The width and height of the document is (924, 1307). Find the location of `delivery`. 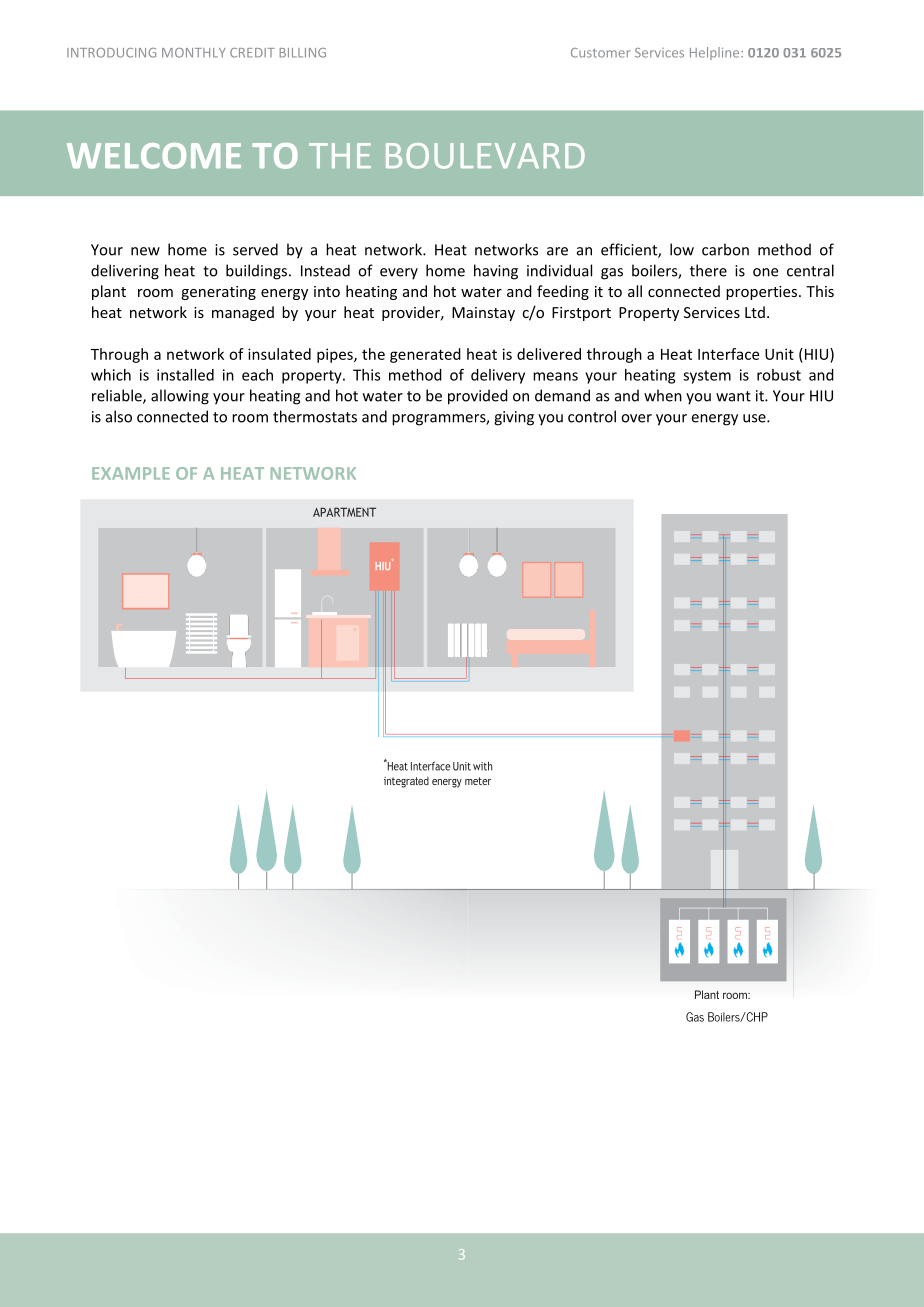

delivery is located at coordinates (498, 376).
